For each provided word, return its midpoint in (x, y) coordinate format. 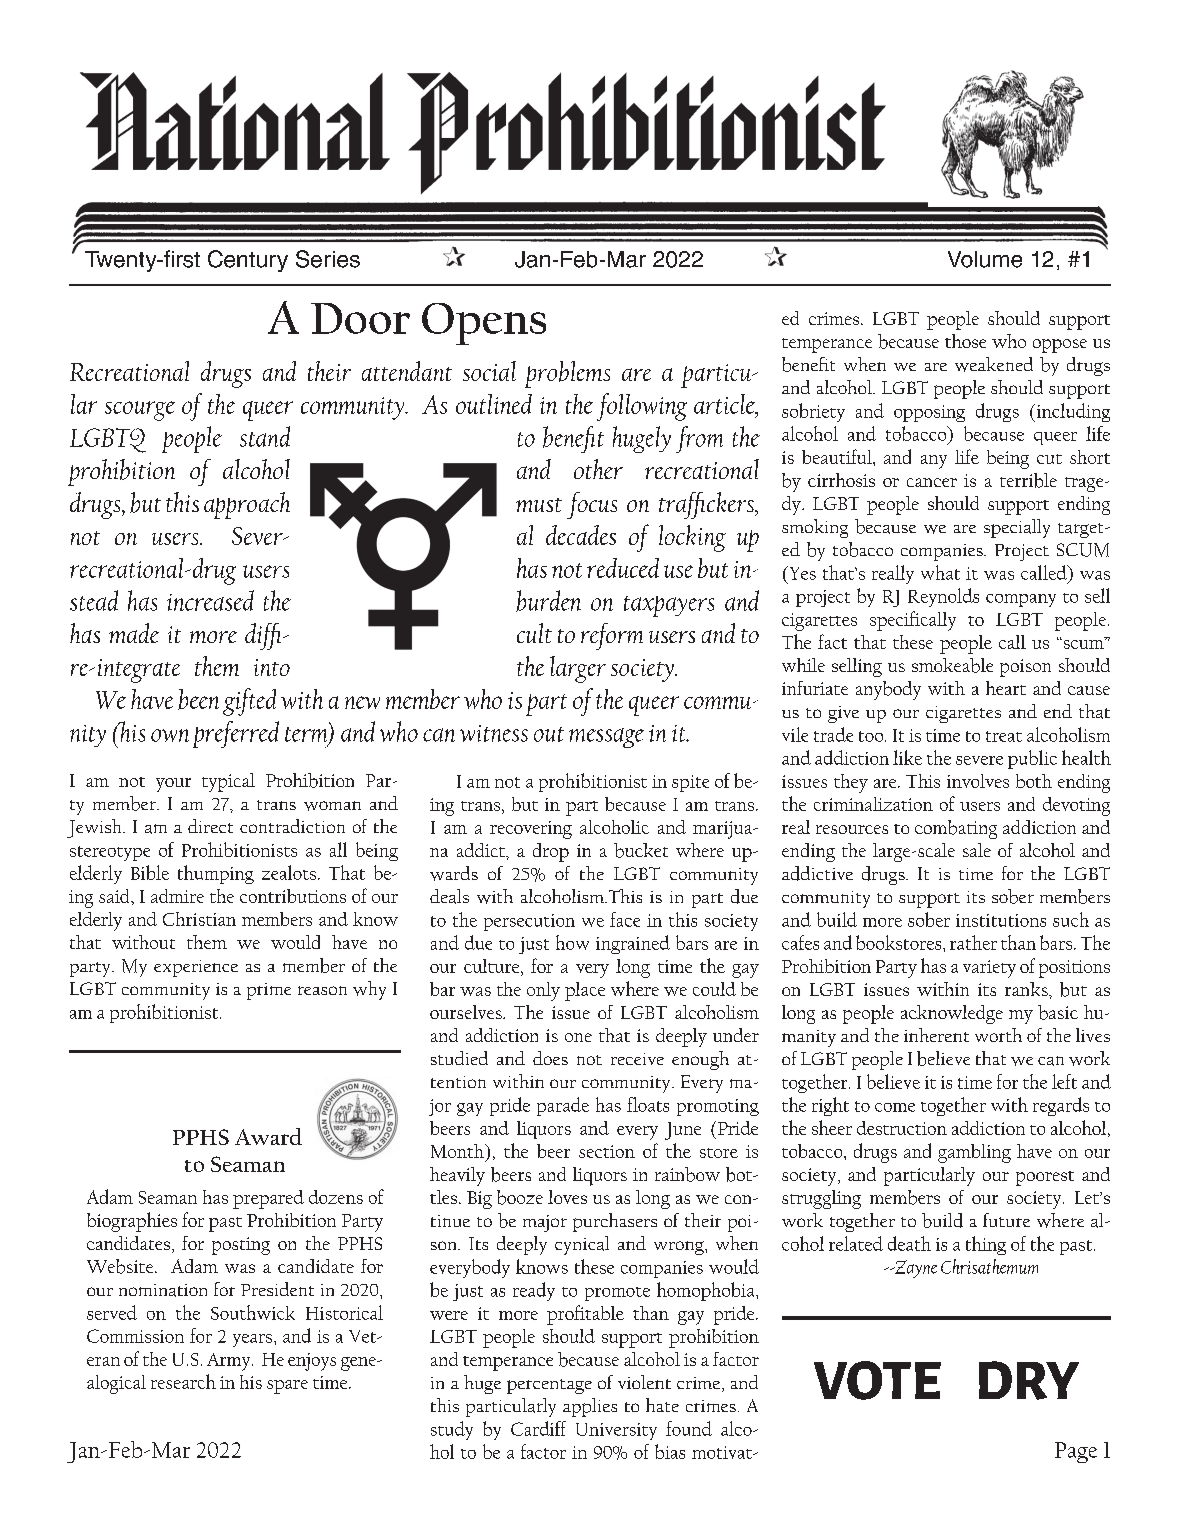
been (198, 699)
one (578, 1037)
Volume (985, 259)
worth (998, 1035)
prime (269, 991)
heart (1006, 688)
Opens (484, 324)
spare (287, 1387)
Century (248, 261)
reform (612, 636)
